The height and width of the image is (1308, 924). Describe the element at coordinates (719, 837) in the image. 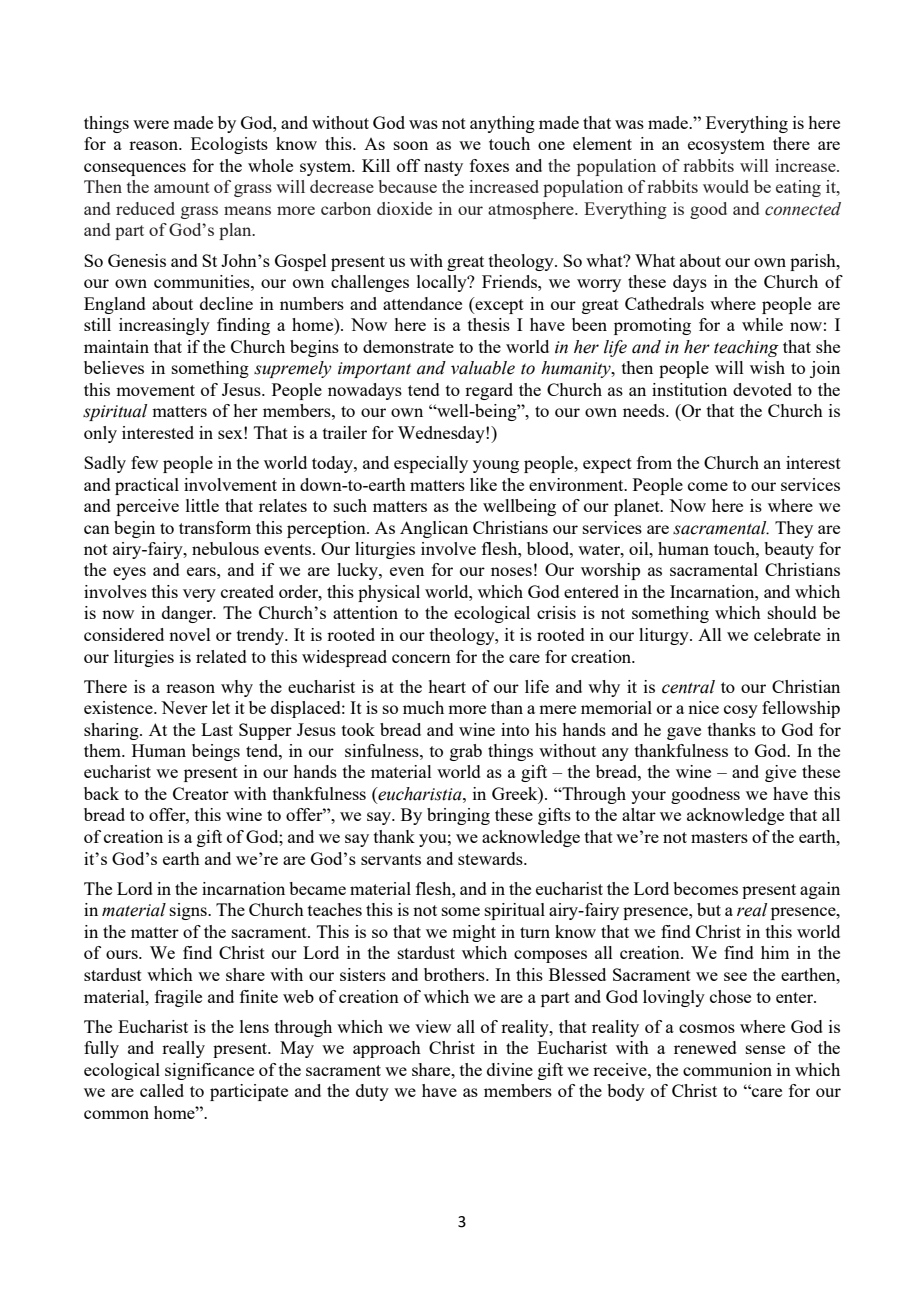

I see `masters` at that location.
